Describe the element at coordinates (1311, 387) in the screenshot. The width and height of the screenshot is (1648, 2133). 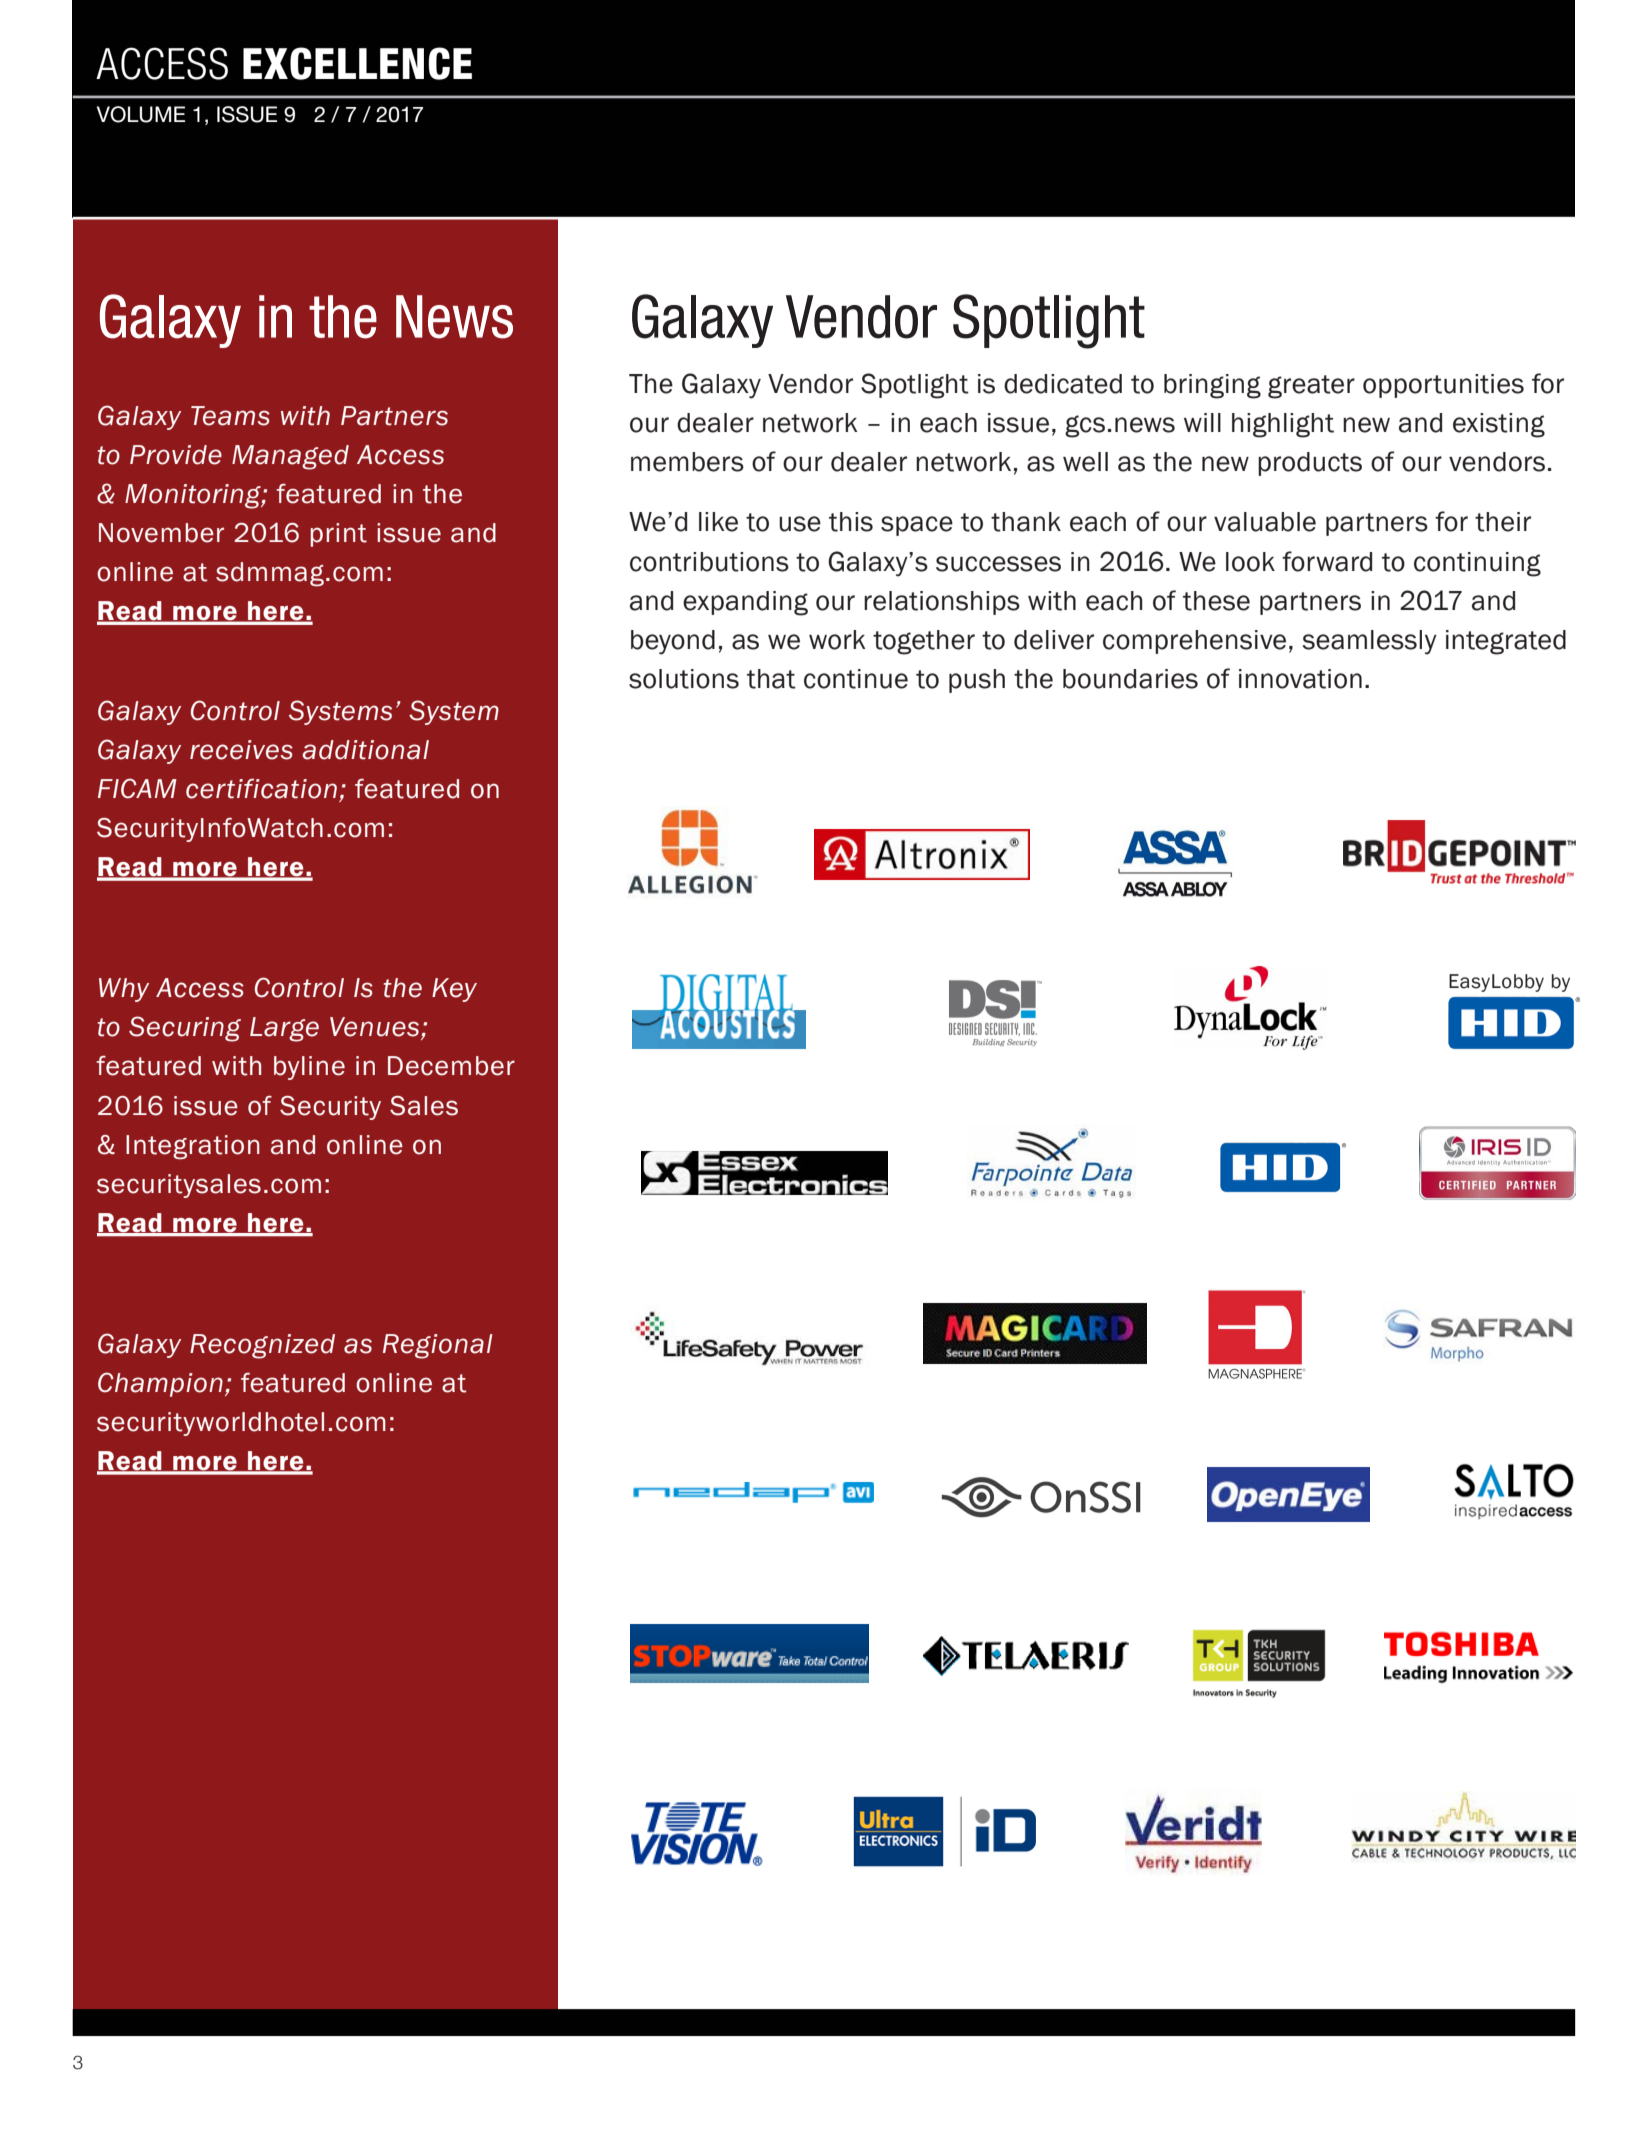
I see `greater` at that location.
